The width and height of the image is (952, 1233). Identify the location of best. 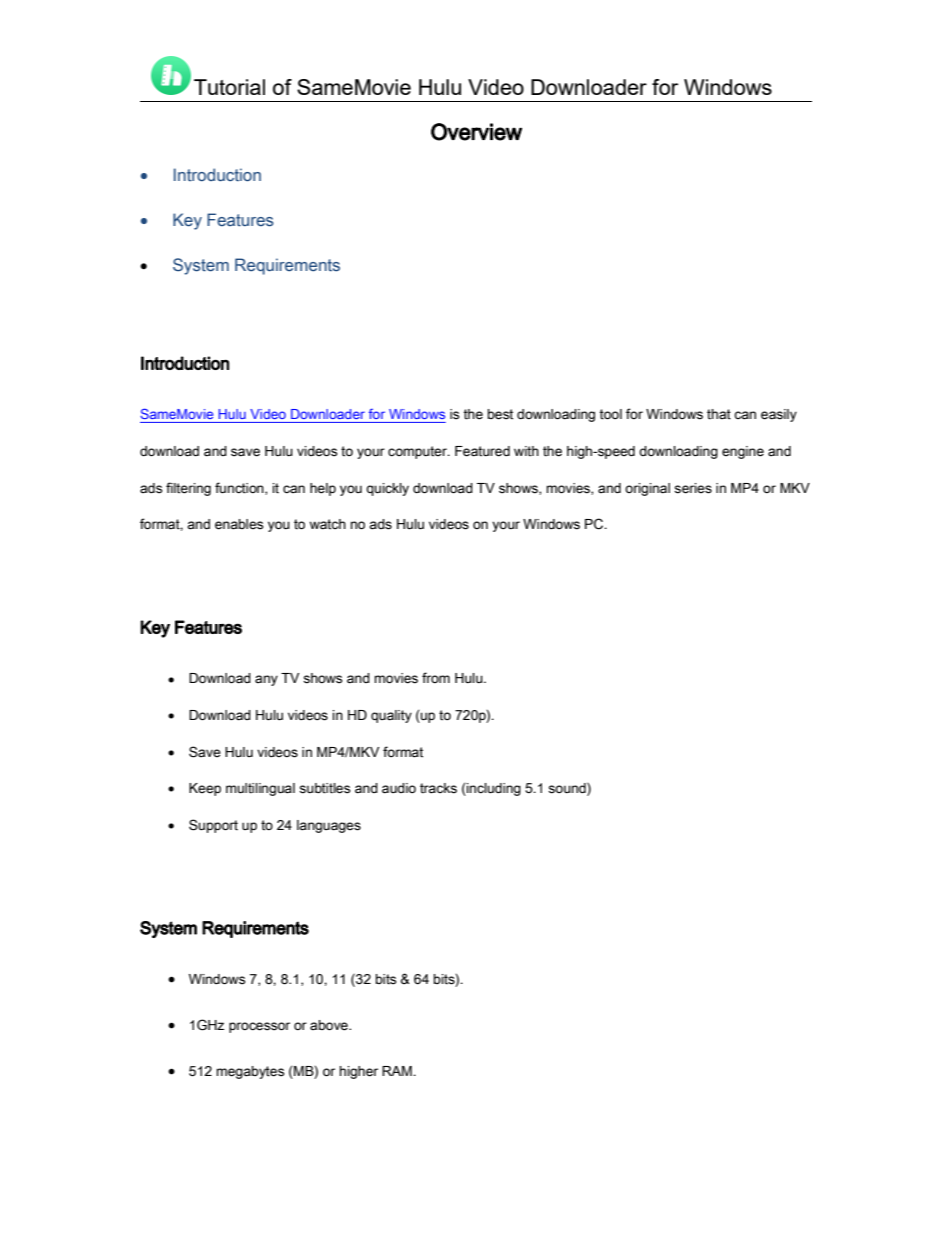
(500, 414).
